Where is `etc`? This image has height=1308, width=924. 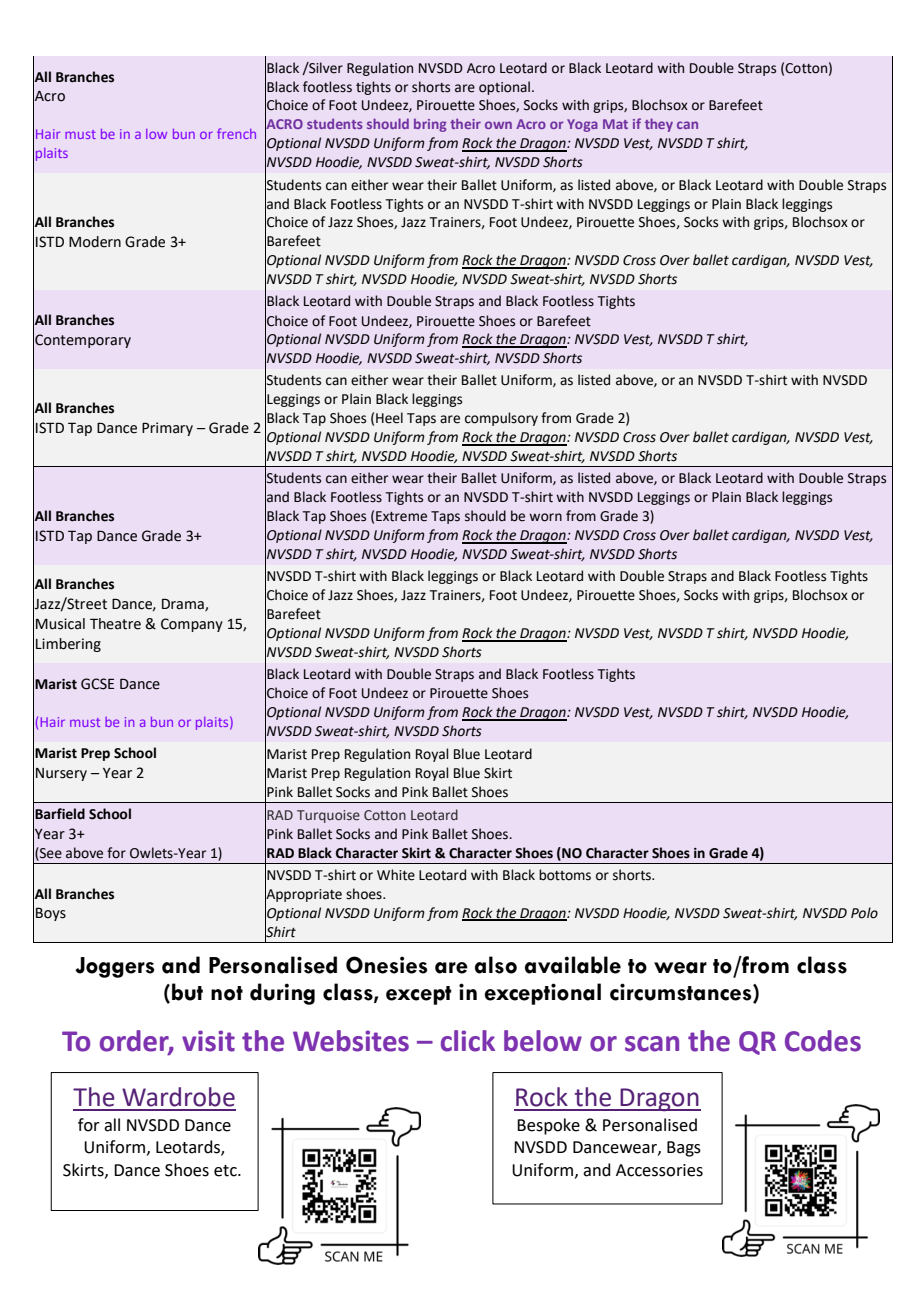
etc is located at coordinates (226, 1171).
